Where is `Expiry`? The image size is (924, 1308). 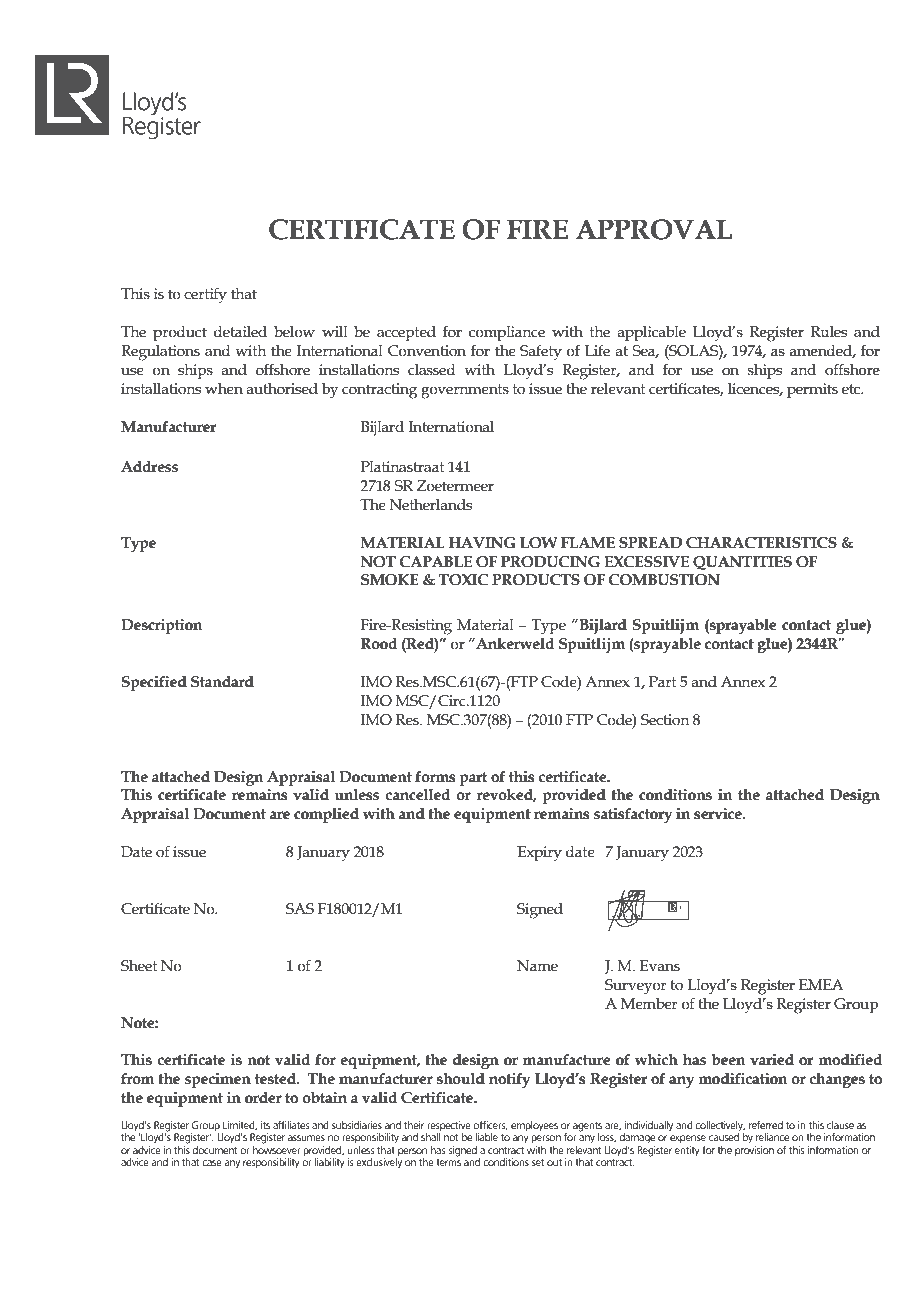 Expiry is located at coordinates (539, 854).
